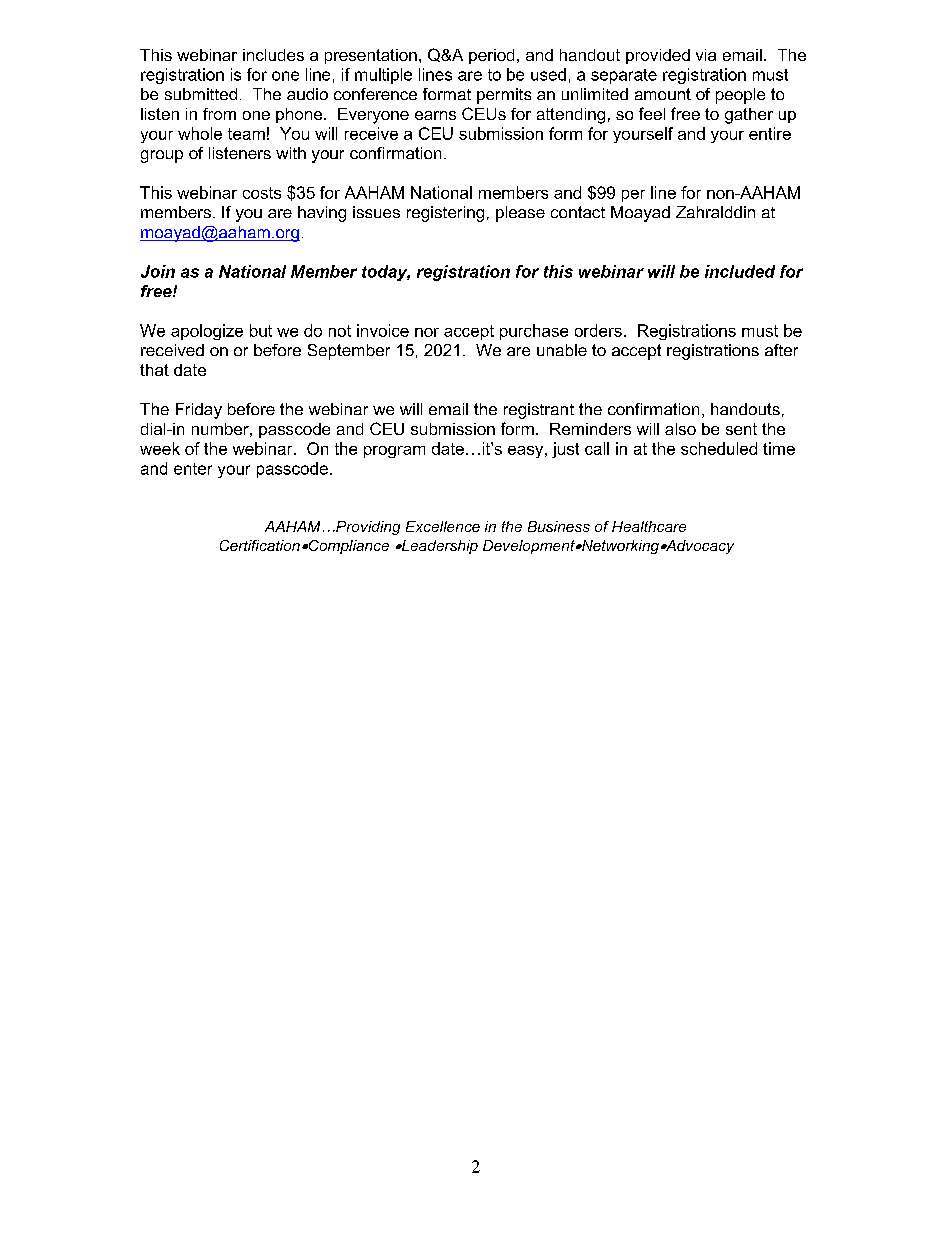  Describe the element at coordinates (740, 271) in the image. I see `included` at that location.
